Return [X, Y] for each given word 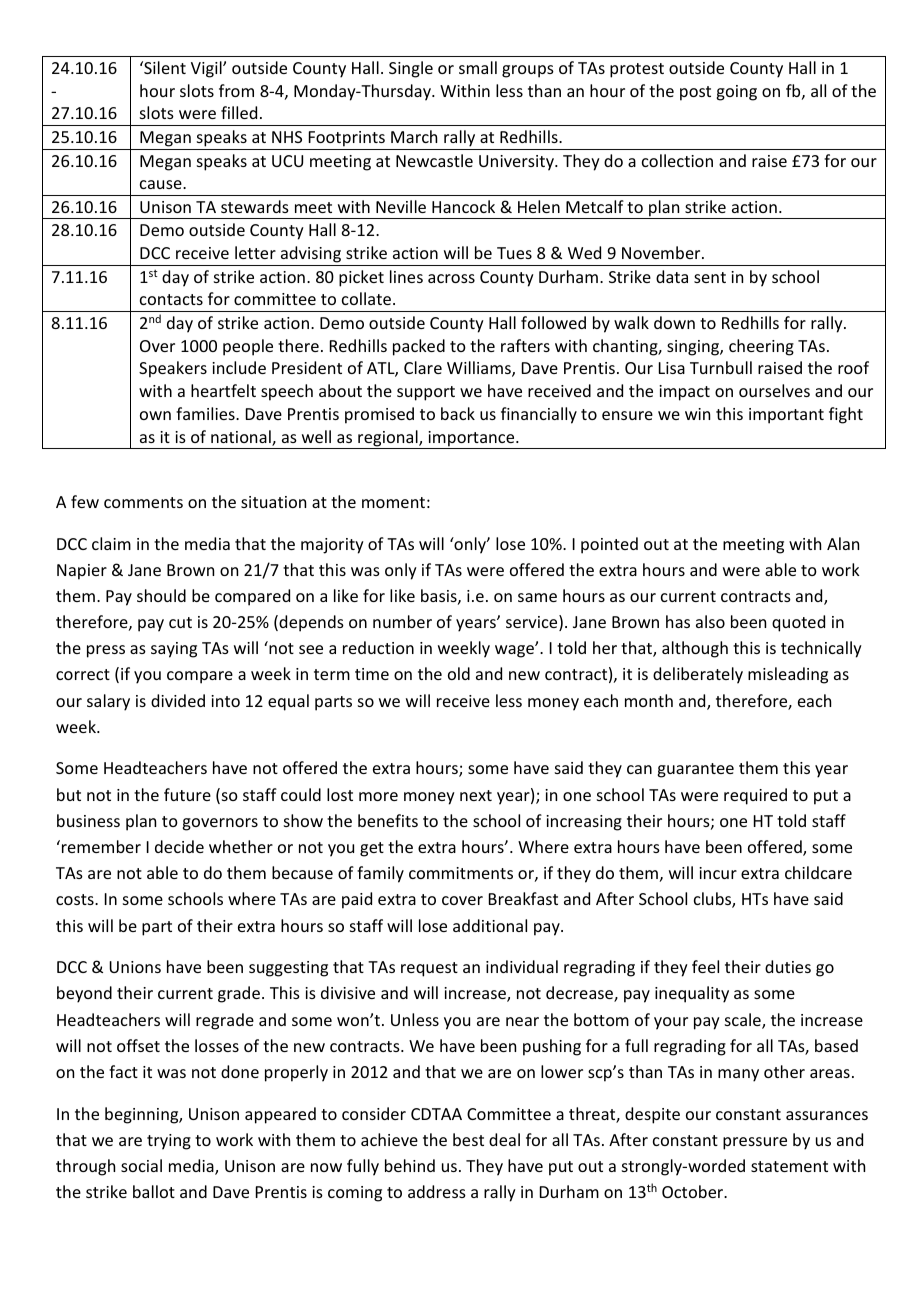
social [141, 1165]
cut [180, 622]
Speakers [173, 369]
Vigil [207, 69]
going [736, 93]
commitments [461, 873]
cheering [761, 347]
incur [718, 873]
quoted [798, 623]
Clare [423, 367]
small [478, 67]
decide [179, 846]
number [402, 621]
